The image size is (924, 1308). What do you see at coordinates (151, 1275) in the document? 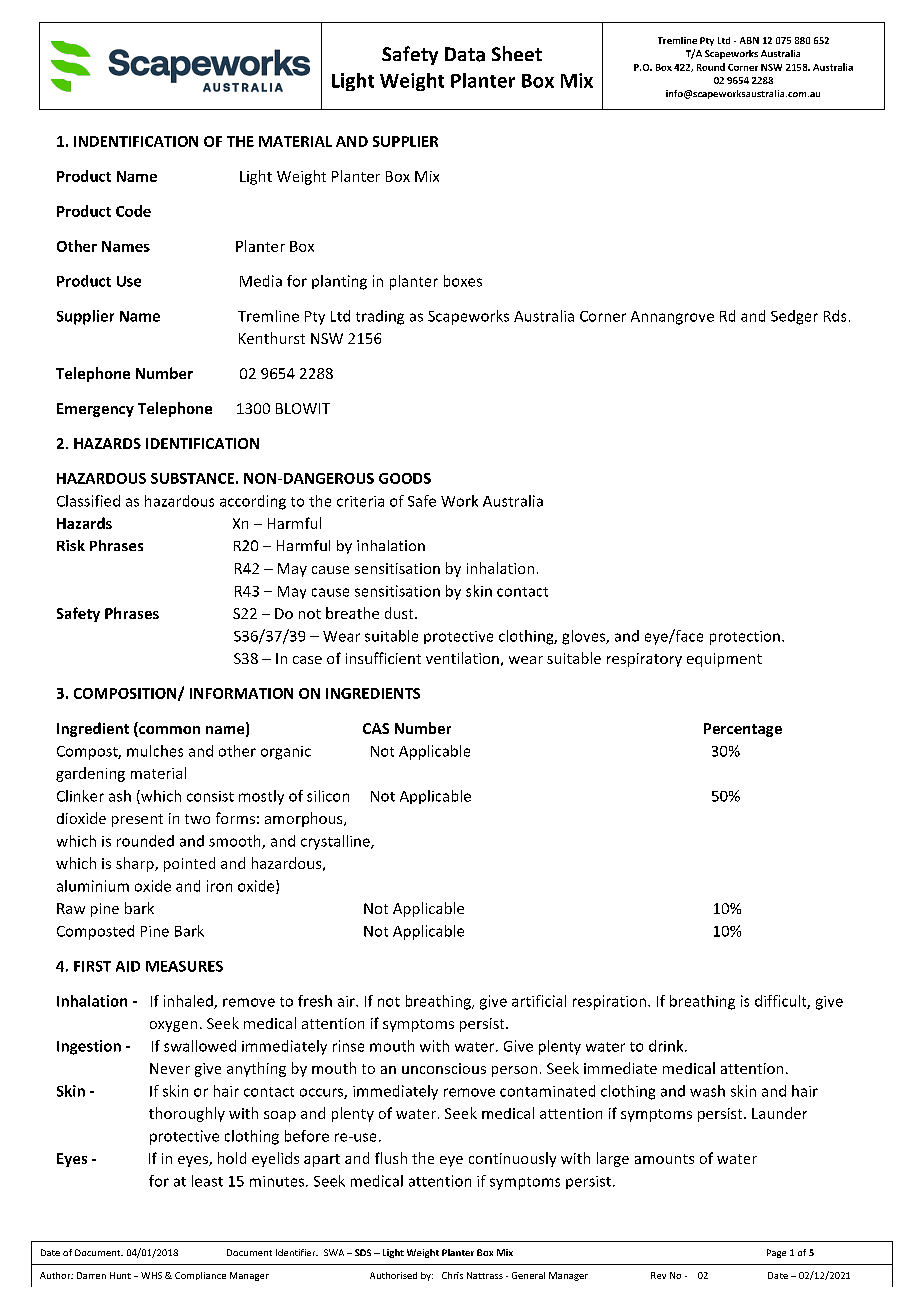
I see `WHS` at bounding box center [151, 1275].
